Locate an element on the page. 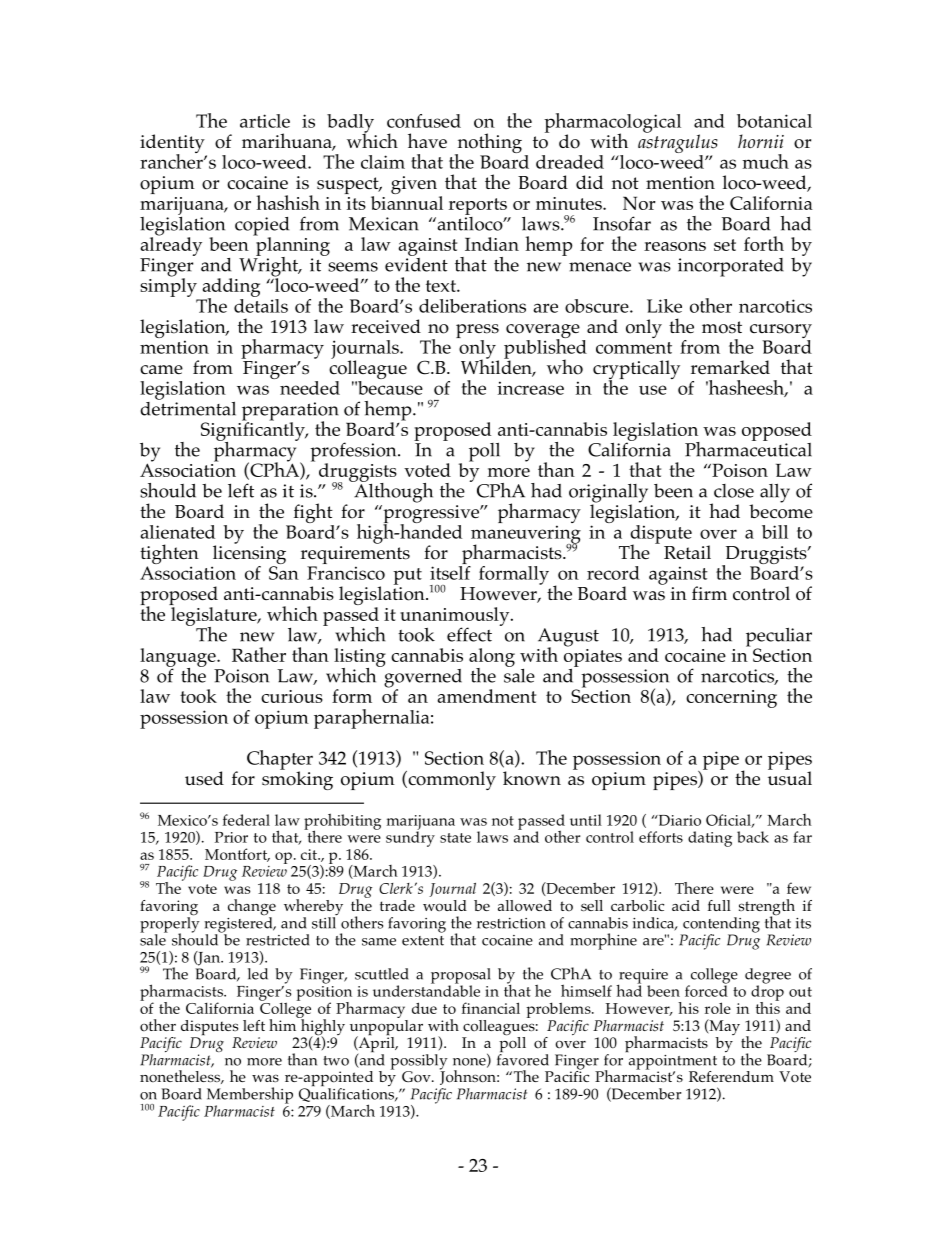 The image size is (952, 1233). nothing is located at coordinates (488, 144).
